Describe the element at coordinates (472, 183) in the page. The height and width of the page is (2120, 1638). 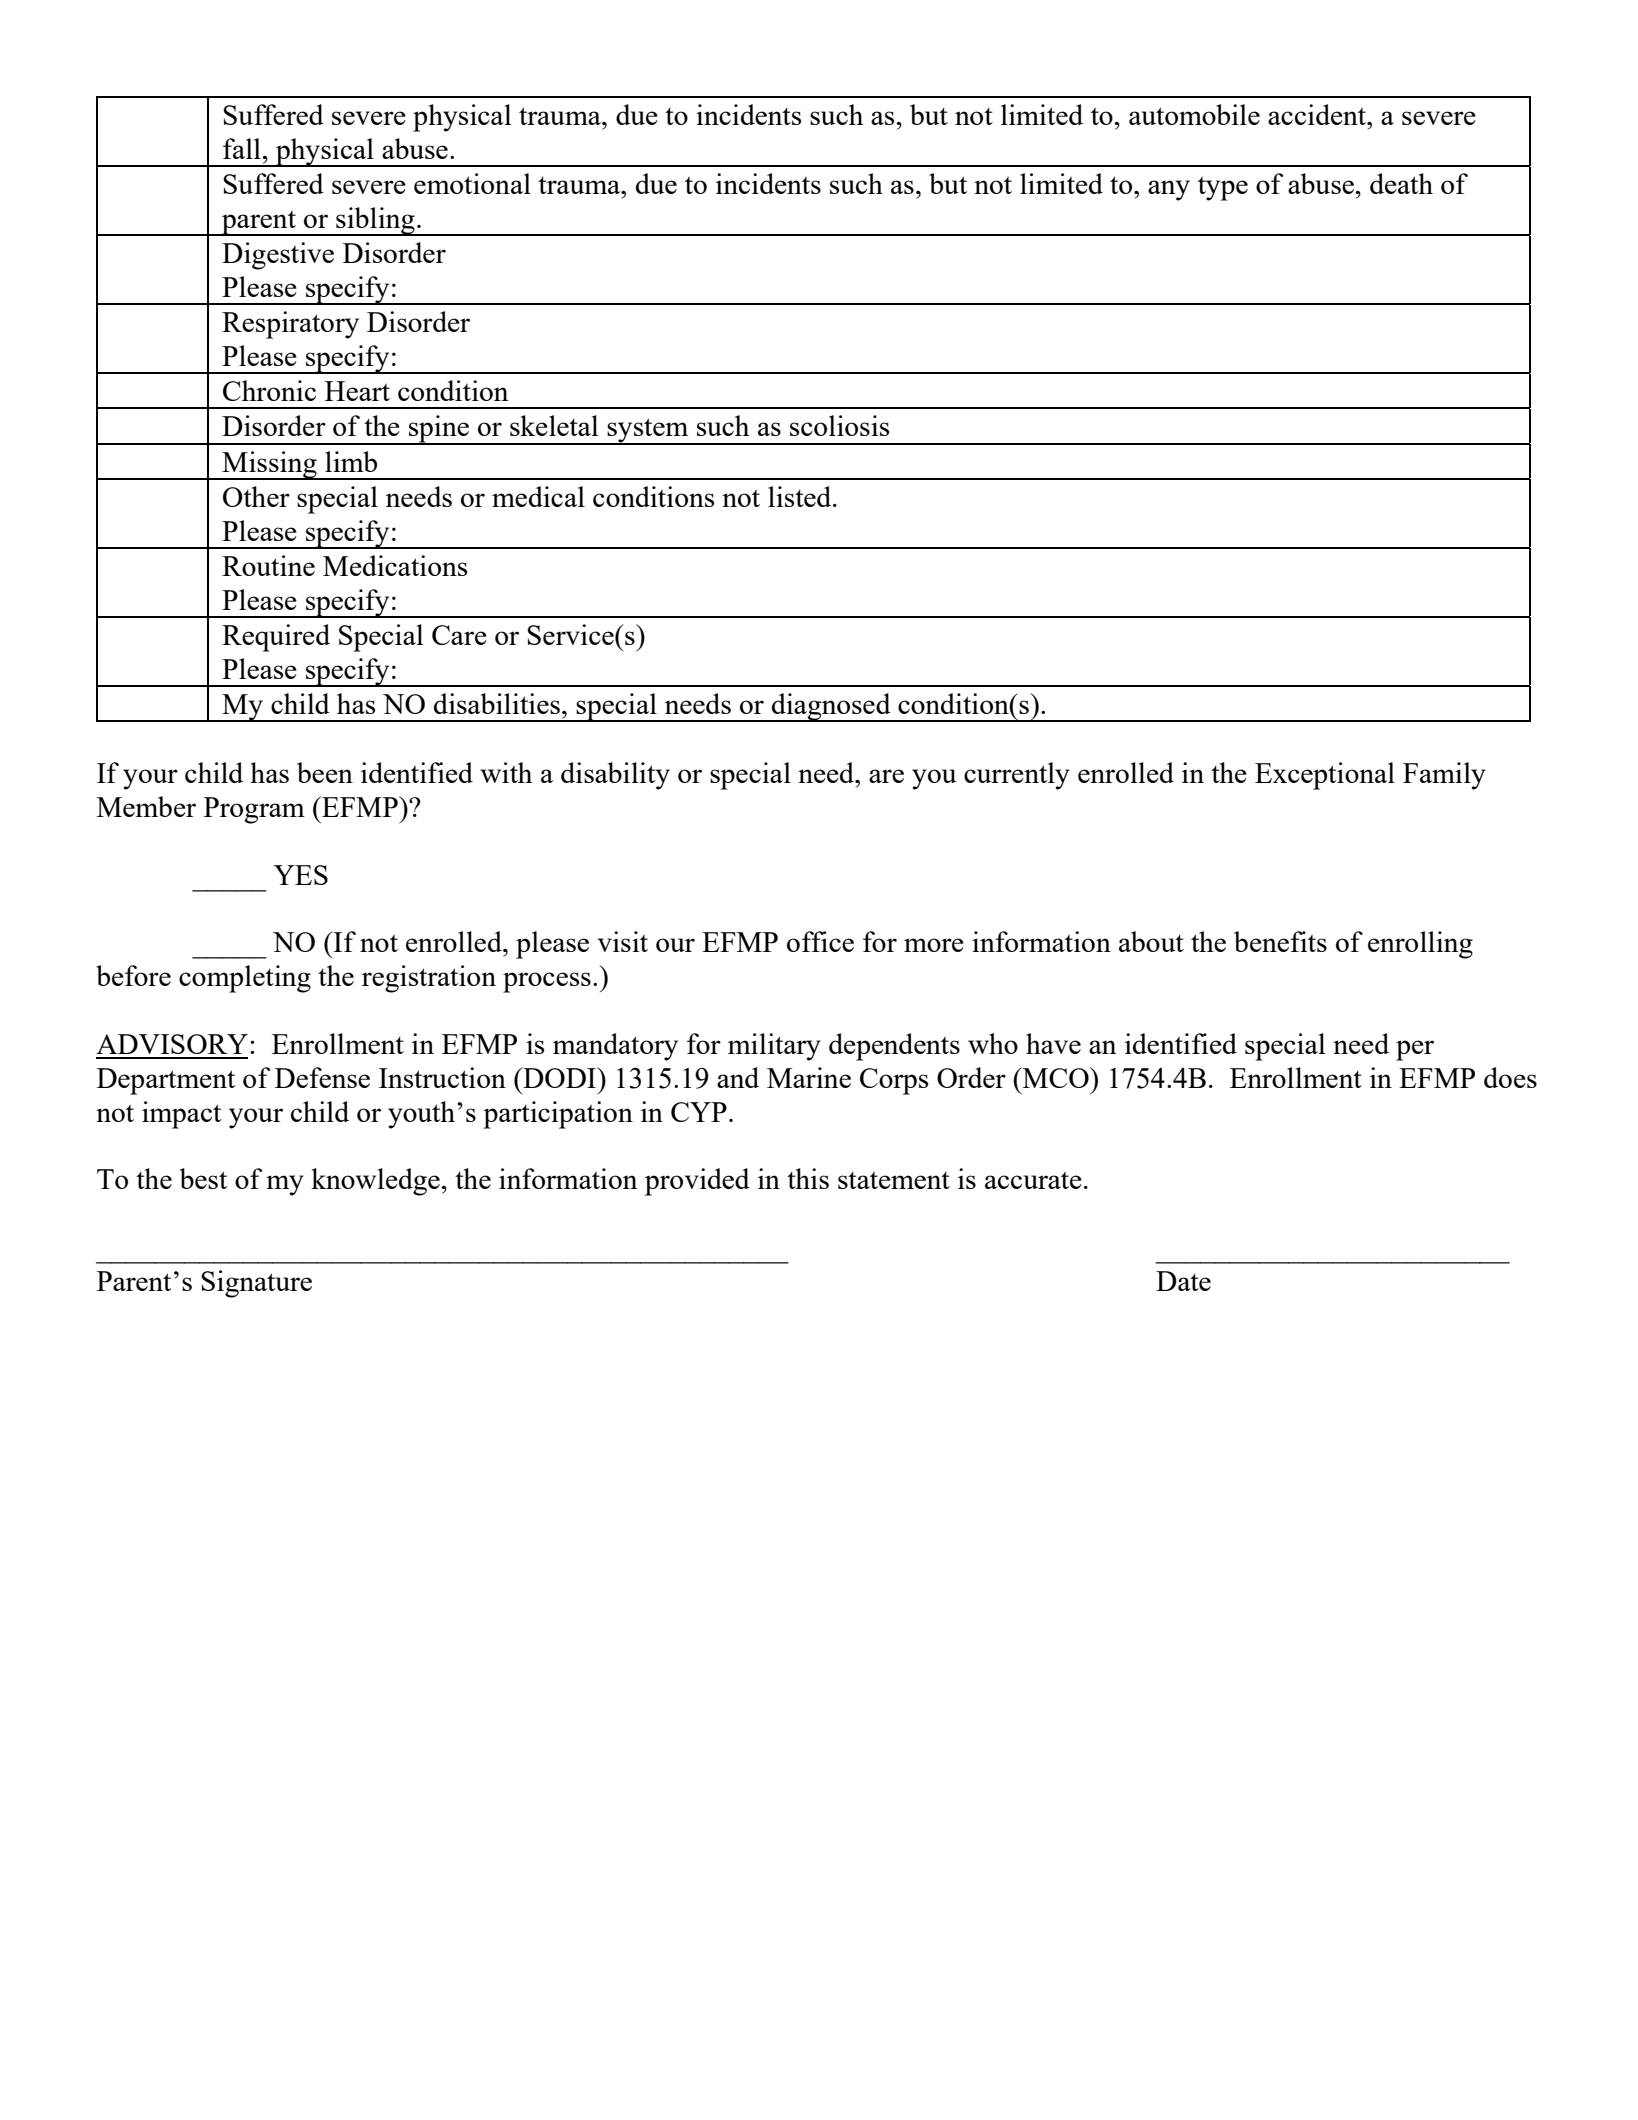
I see `emotional` at that location.
